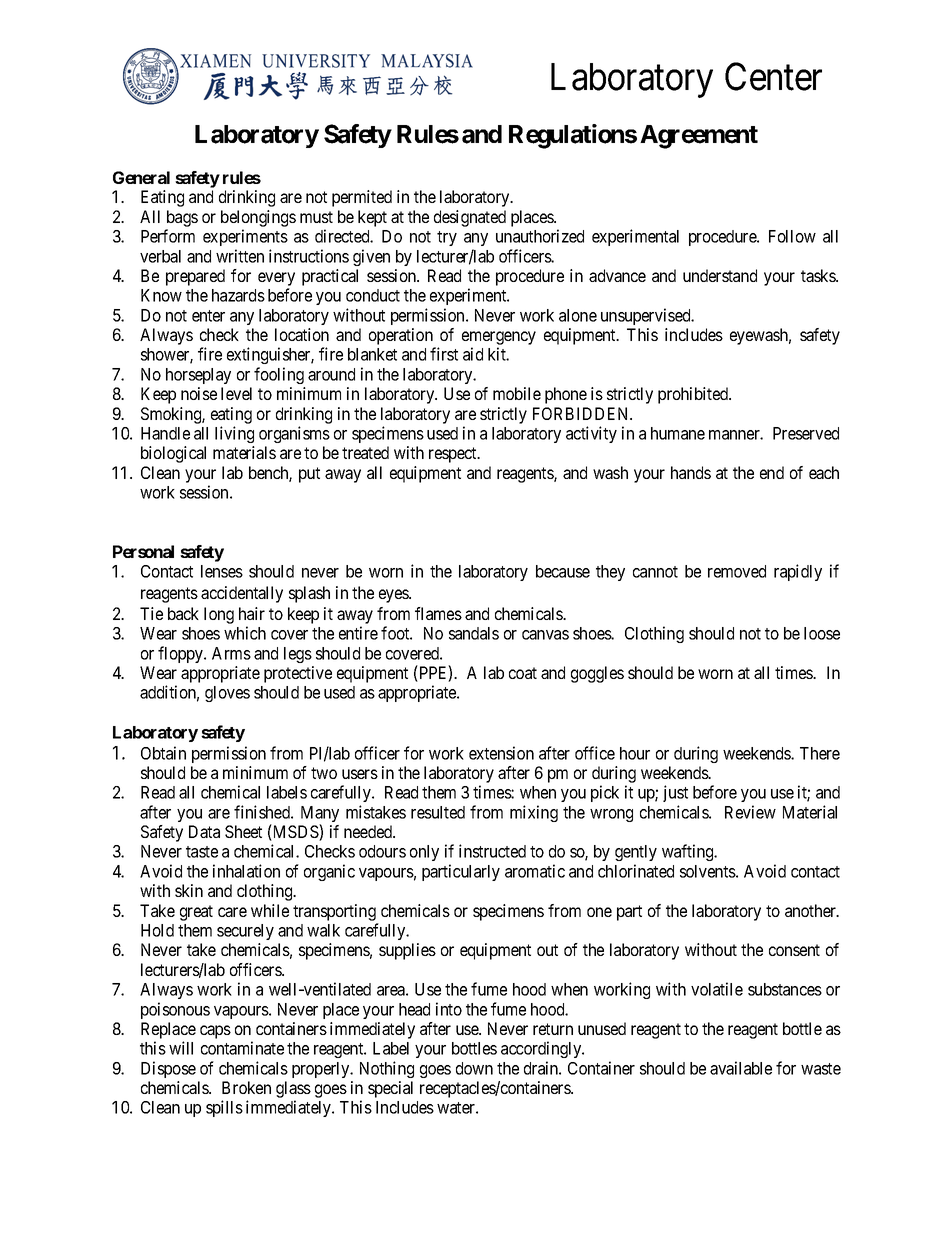 The height and width of the screenshot is (1233, 952). What do you see at coordinates (691, 472) in the screenshot?
I see `hands` at bounding box center [691, 472].
